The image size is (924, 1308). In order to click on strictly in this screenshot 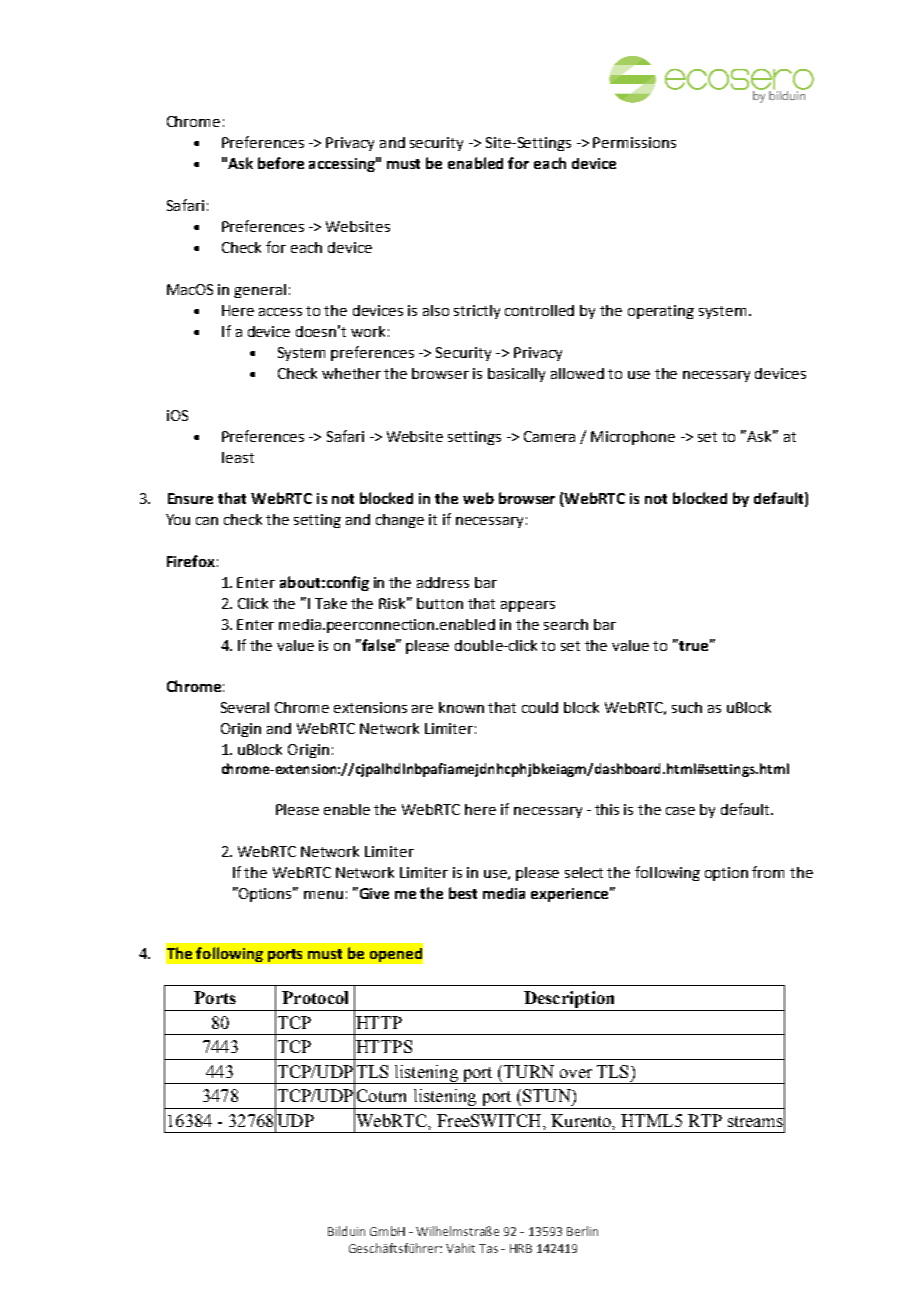, I will do `click(477, 312)`.
